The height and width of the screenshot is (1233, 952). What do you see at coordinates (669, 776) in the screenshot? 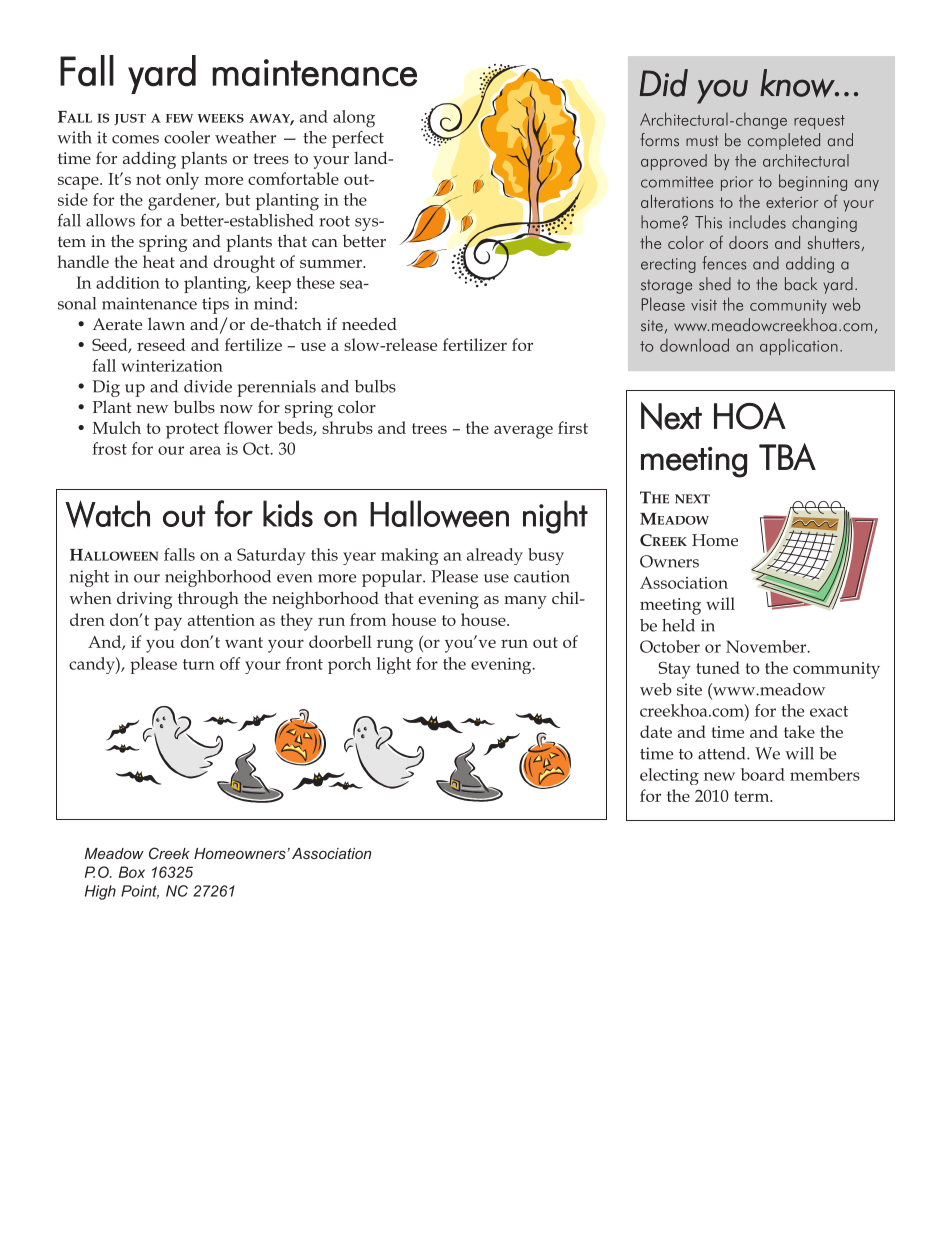
I see `electing` at bounding box center [669, 776].
